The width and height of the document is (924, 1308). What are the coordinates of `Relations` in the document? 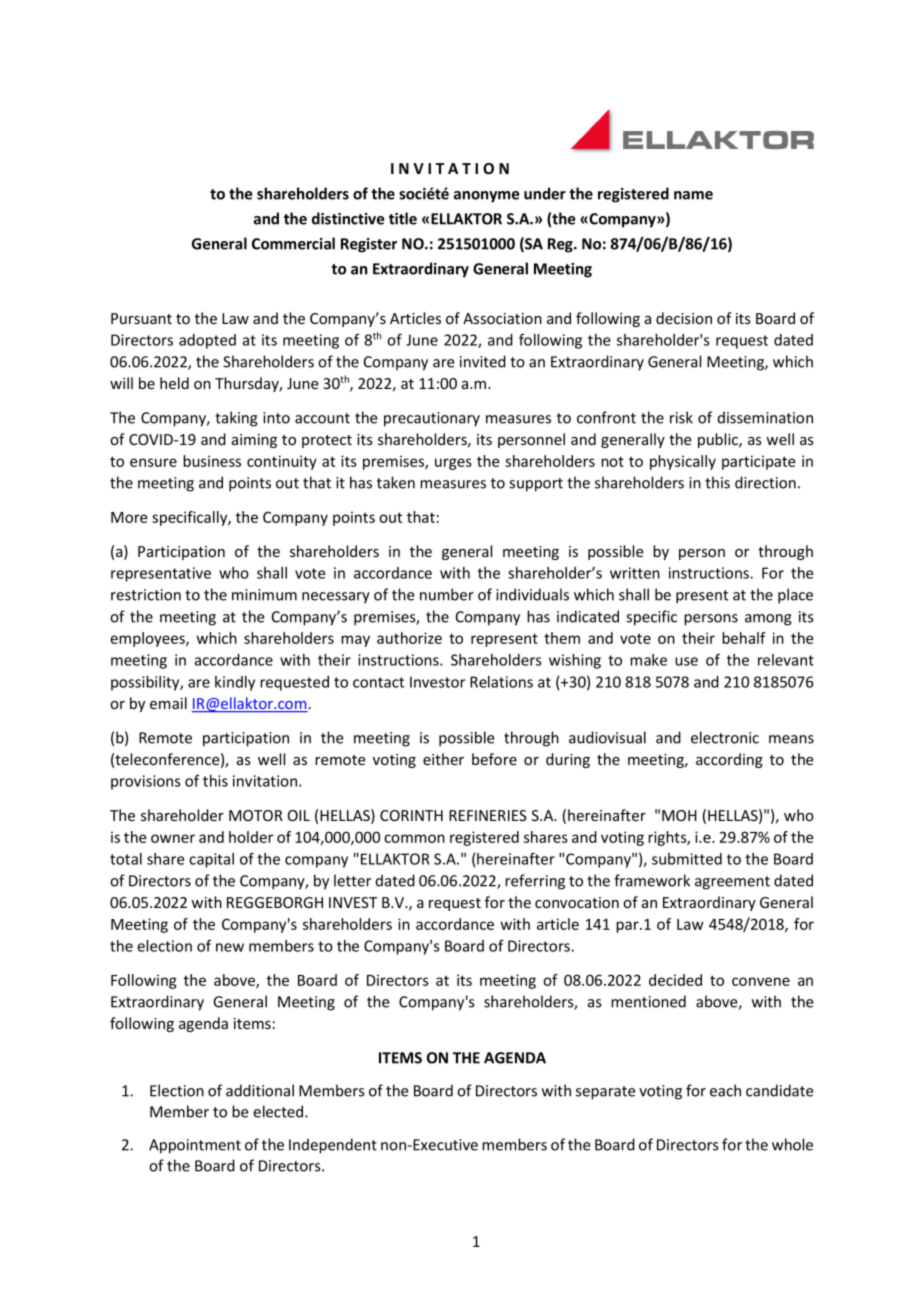 It's located at (501, 682).
